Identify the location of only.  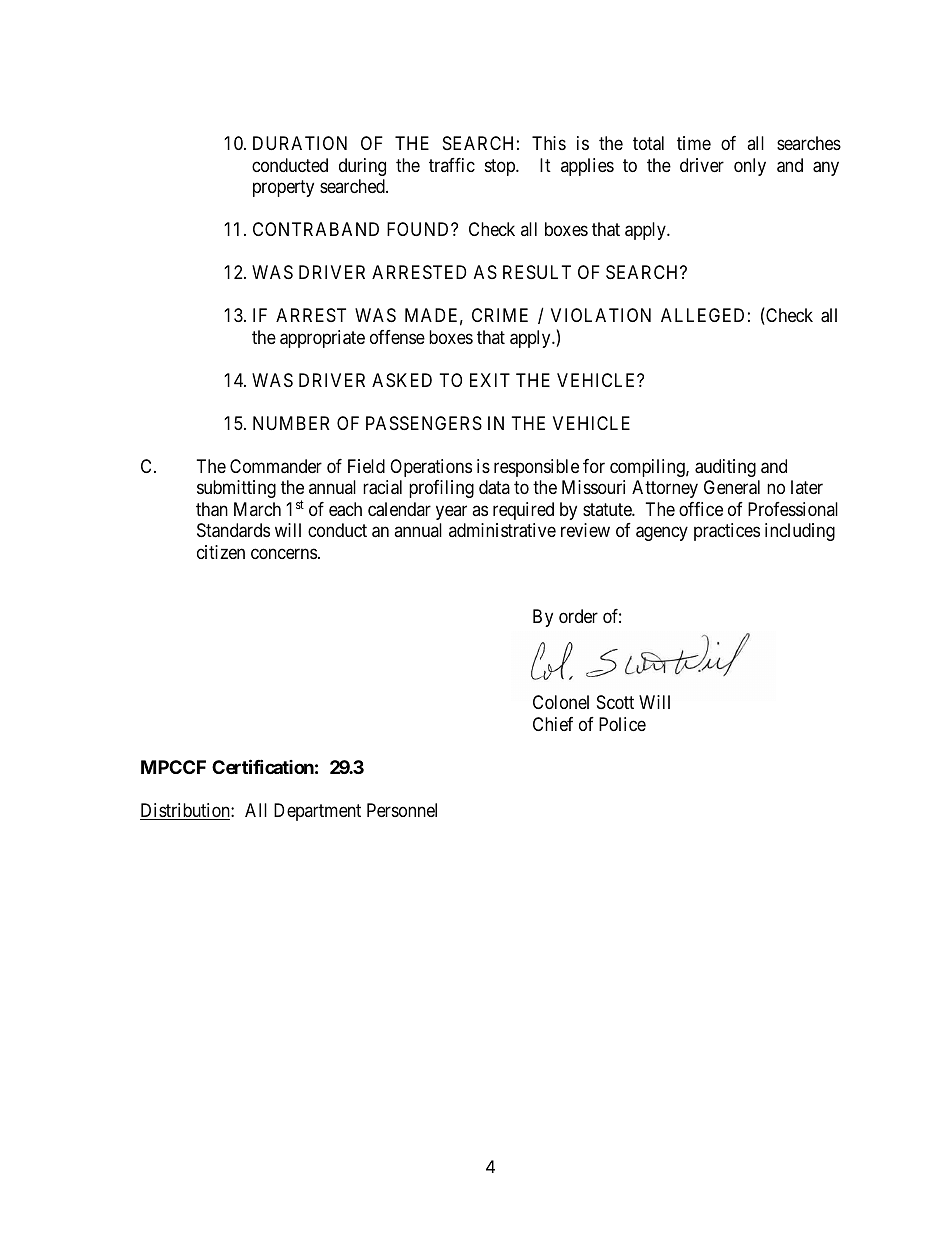
(750, 167).
